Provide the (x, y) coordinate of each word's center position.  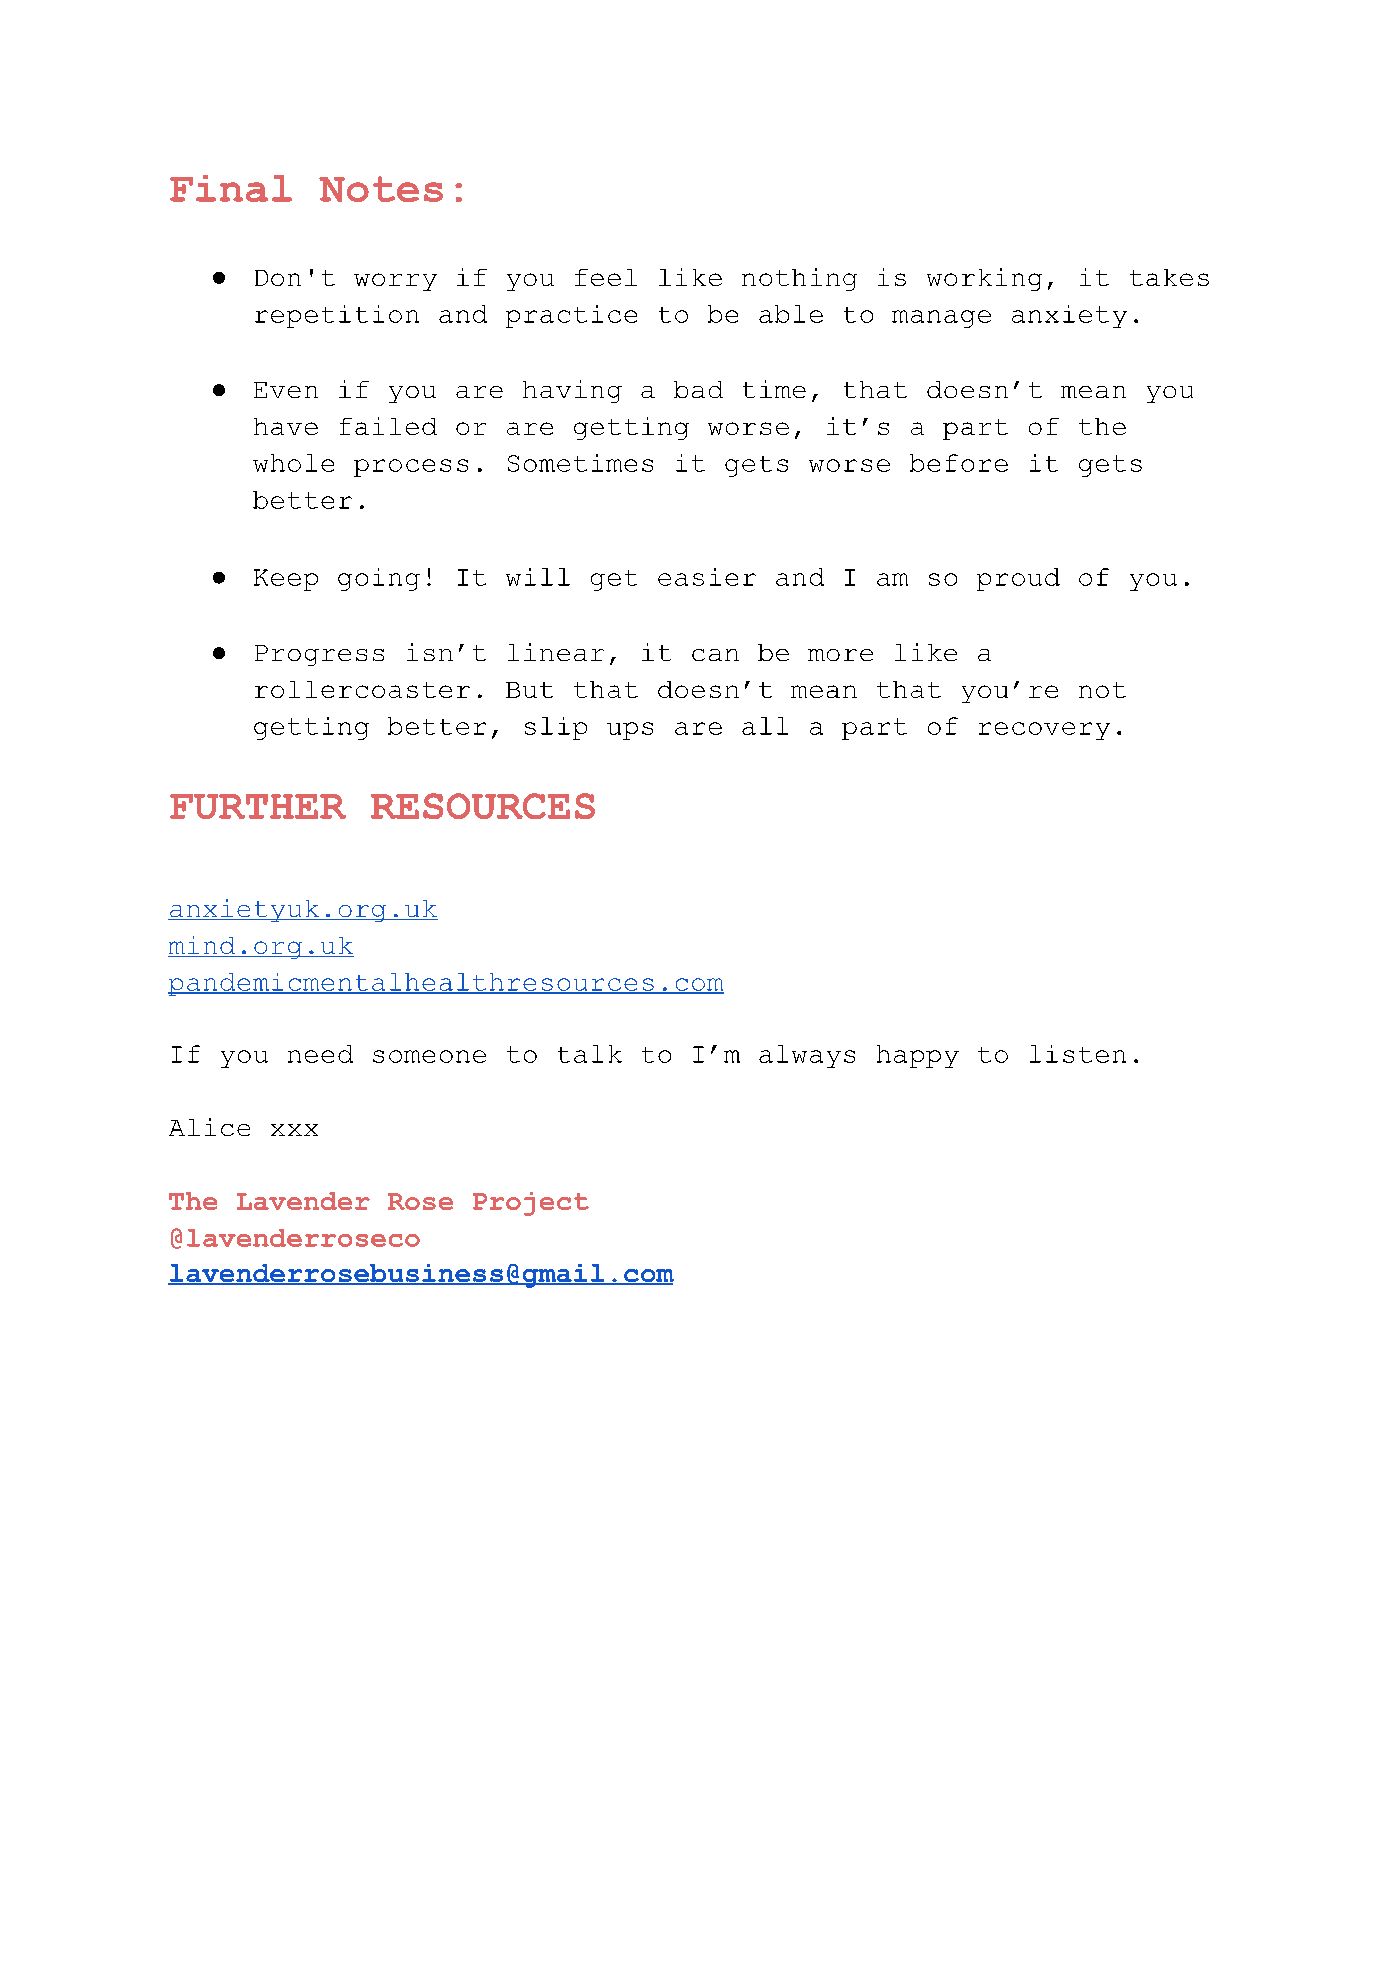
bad (698, 389)
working (984, 279)
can (715, 655)
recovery (1044, 731)
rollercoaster (362, 689)
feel (606, 277)
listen (1078, 1054)
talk (590, 1054)
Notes (381, 189)
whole (293, 463)
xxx (294, 1130)
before (959, 463)
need (320, 1054)
